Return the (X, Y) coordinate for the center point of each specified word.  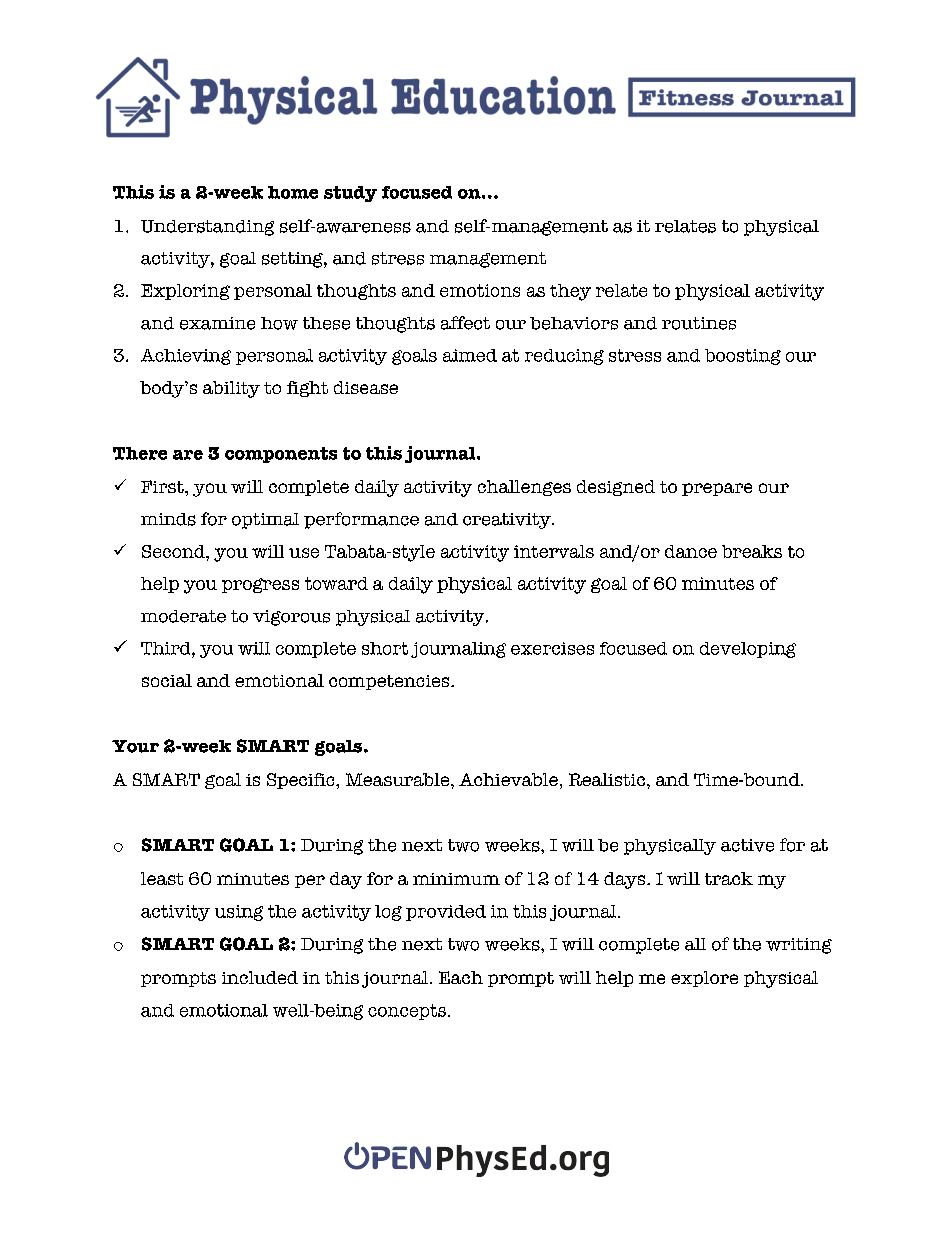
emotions (480, 290)
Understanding (207, 228)
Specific (302, 781)
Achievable (508, 779)
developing (748, 650)
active (747, 845)
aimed (470, 355)
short (385, 648)
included (260, 977)
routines (699, 323)
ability (231, 389)
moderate (183, 616)
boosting (743, 357)
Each (461, 977)
